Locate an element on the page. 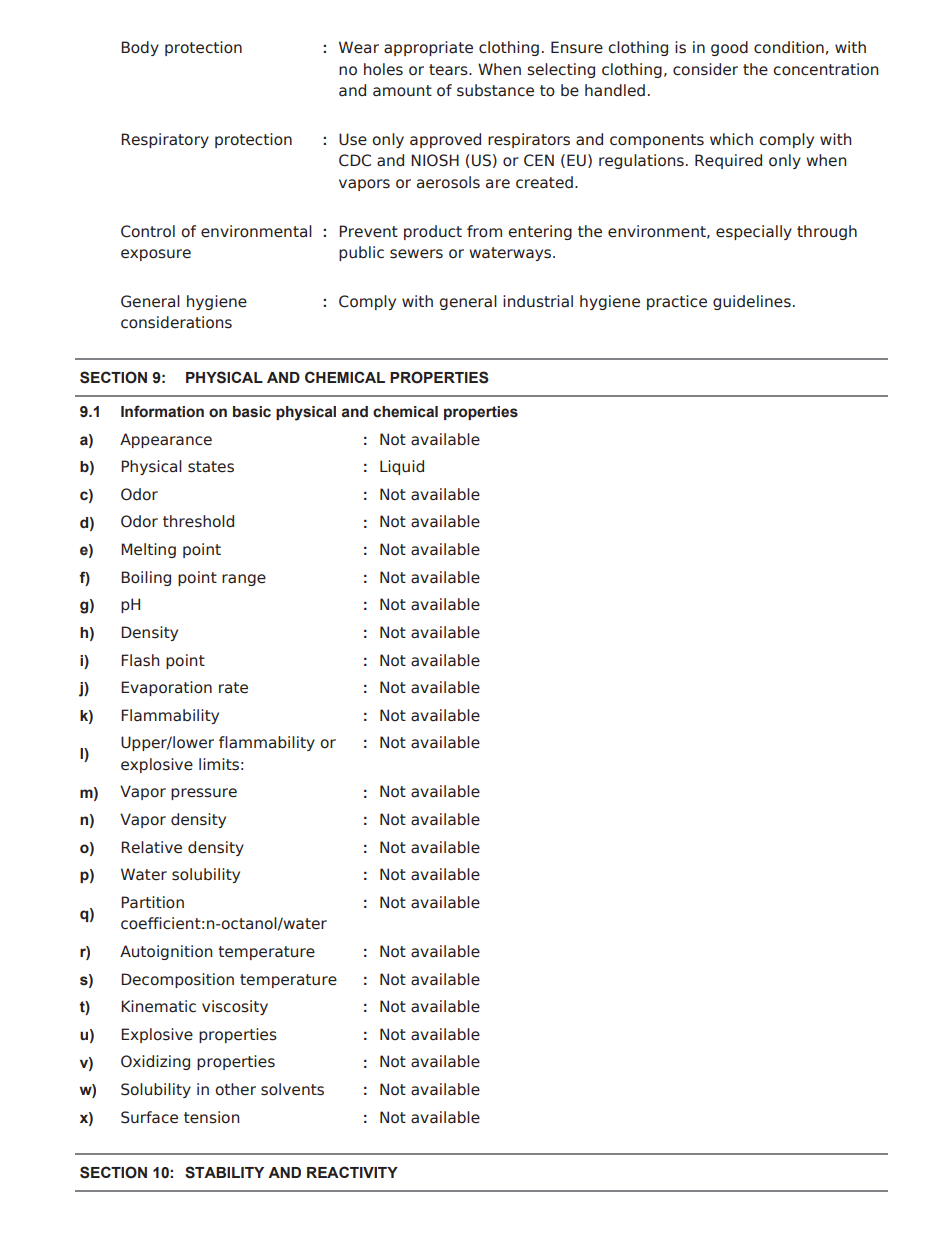 Image resolution: width=952 pixels, height=1233 pixels. substance is located at coordinates (495, 90).
